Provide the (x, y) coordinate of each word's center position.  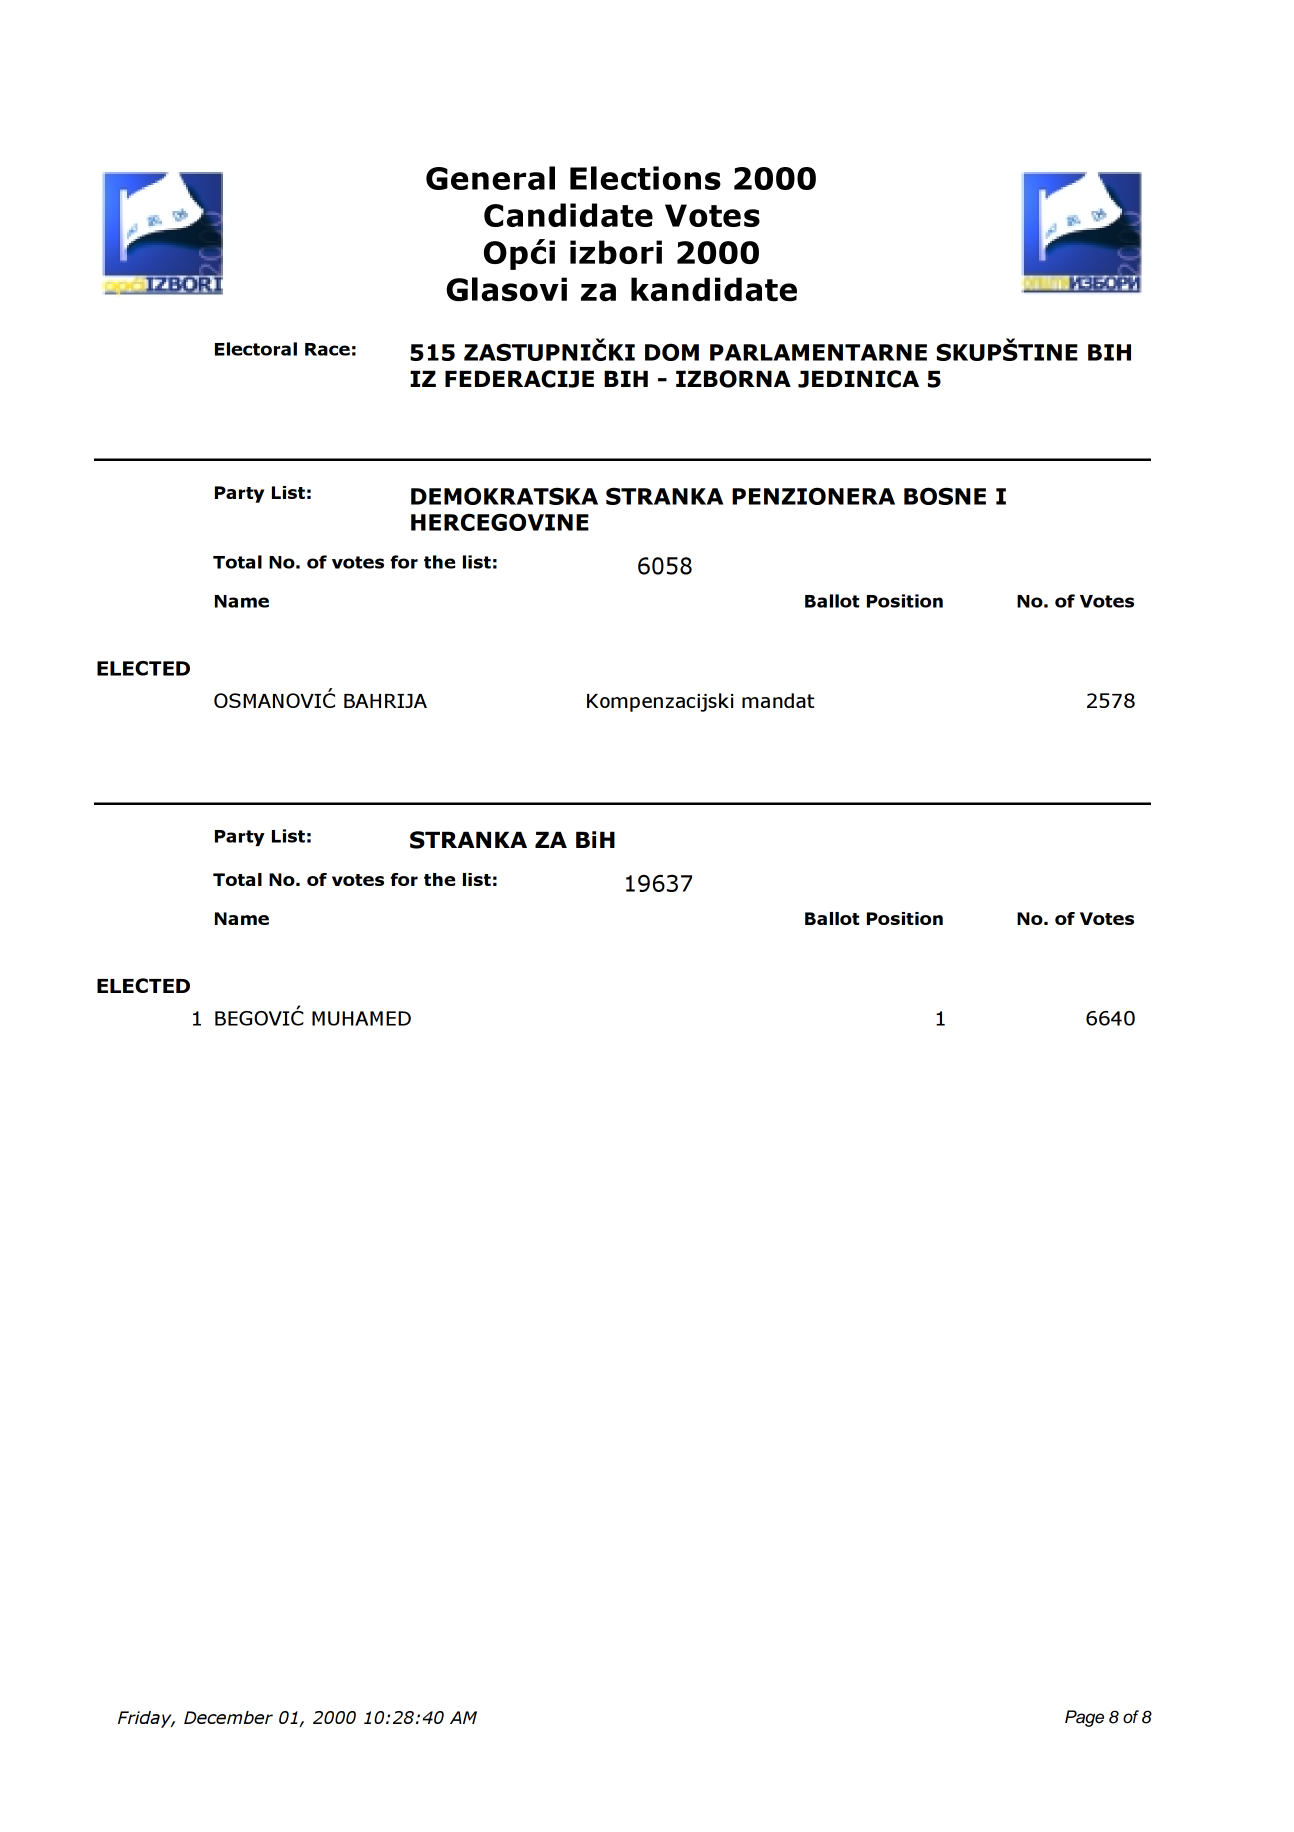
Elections (645, 178)
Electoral (256, 349)
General (490, 178)
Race (327, 349)
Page (1084, 1718)
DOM (672, 352)
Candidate (568, 215)
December (228, 1717)
